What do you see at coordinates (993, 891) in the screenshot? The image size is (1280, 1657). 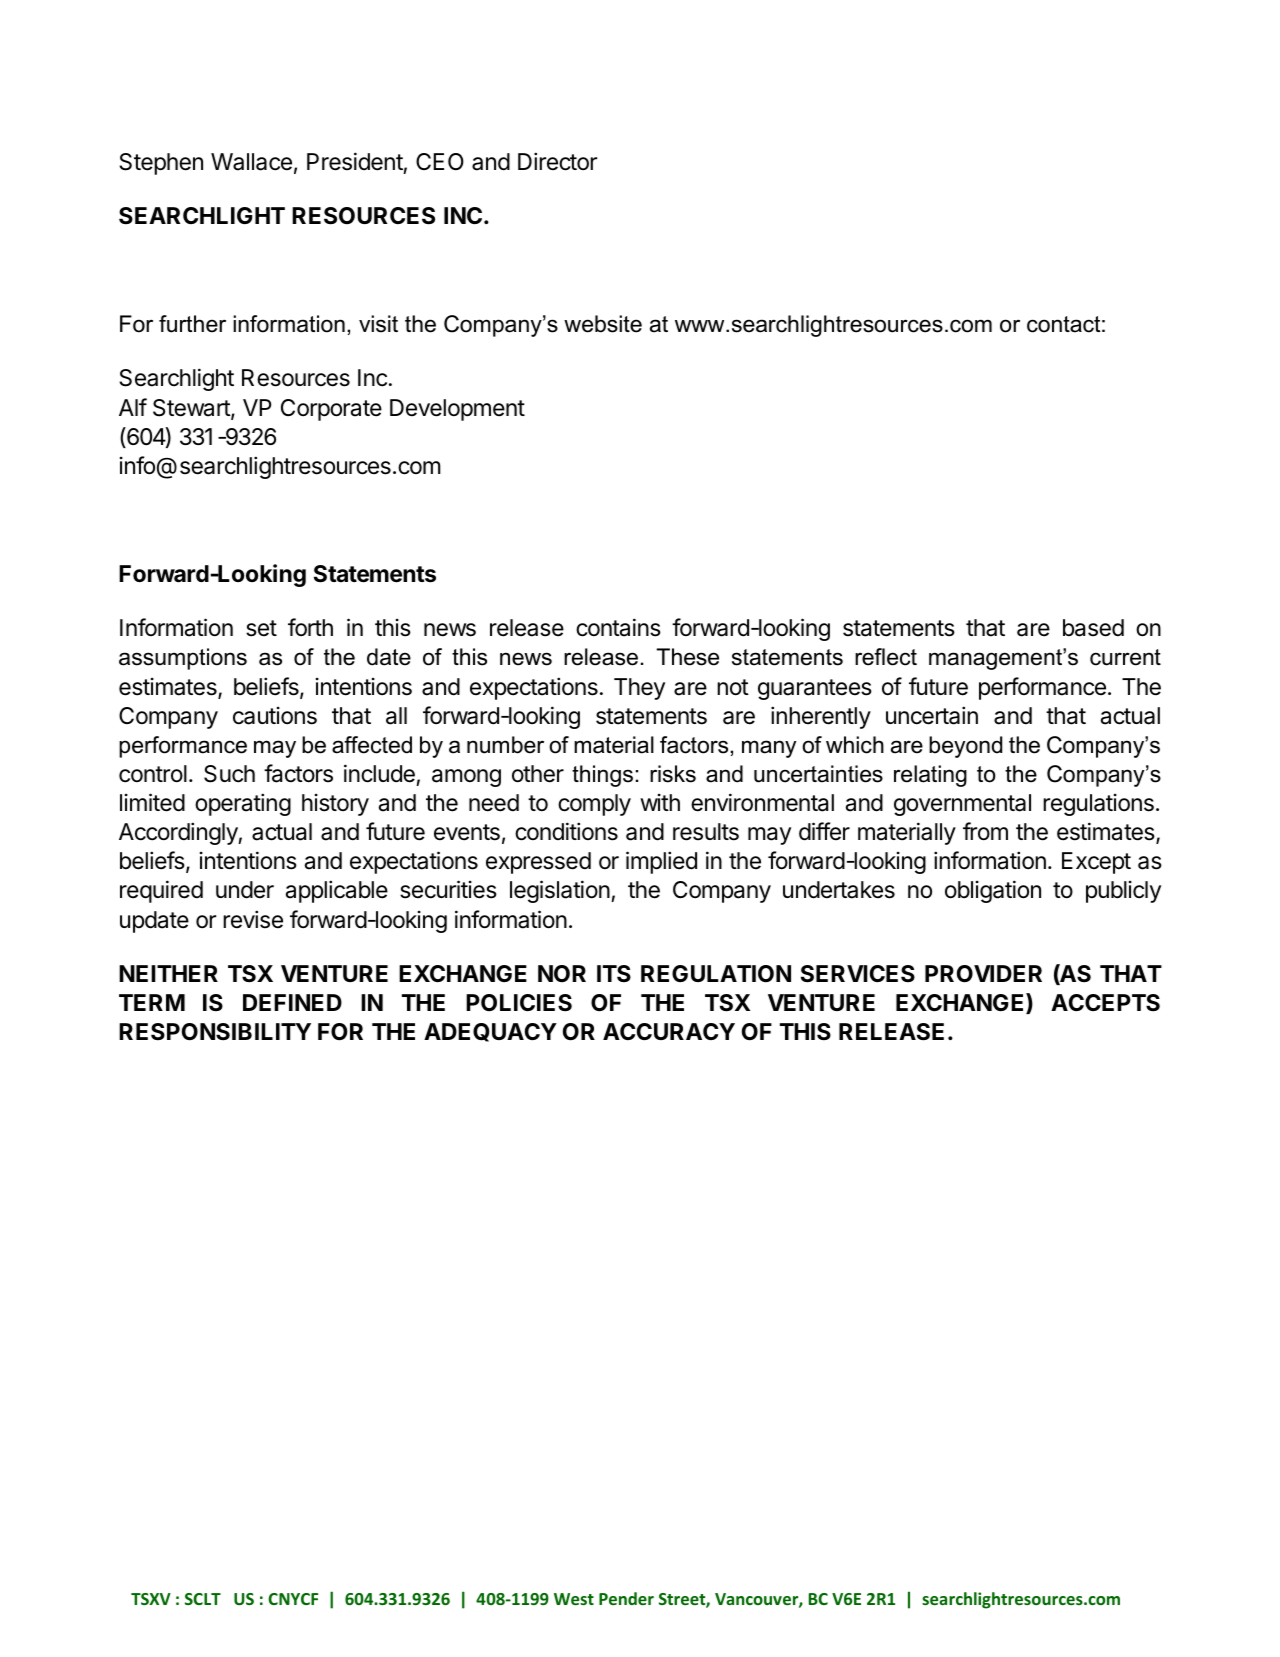 I see `obligation` at bounding box center [993, 891].
